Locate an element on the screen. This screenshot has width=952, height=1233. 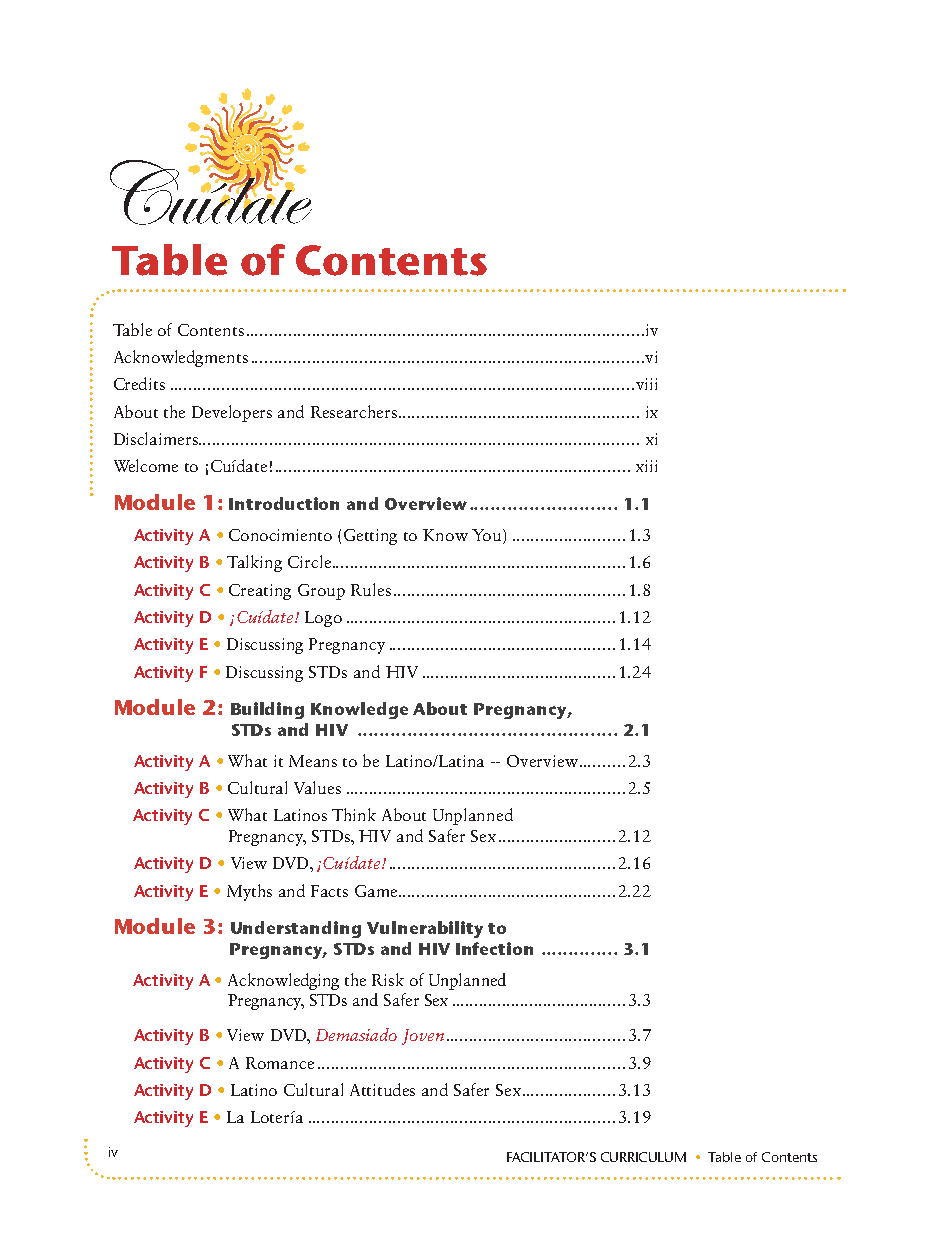
Developers is located at coordinates (232, 413).
